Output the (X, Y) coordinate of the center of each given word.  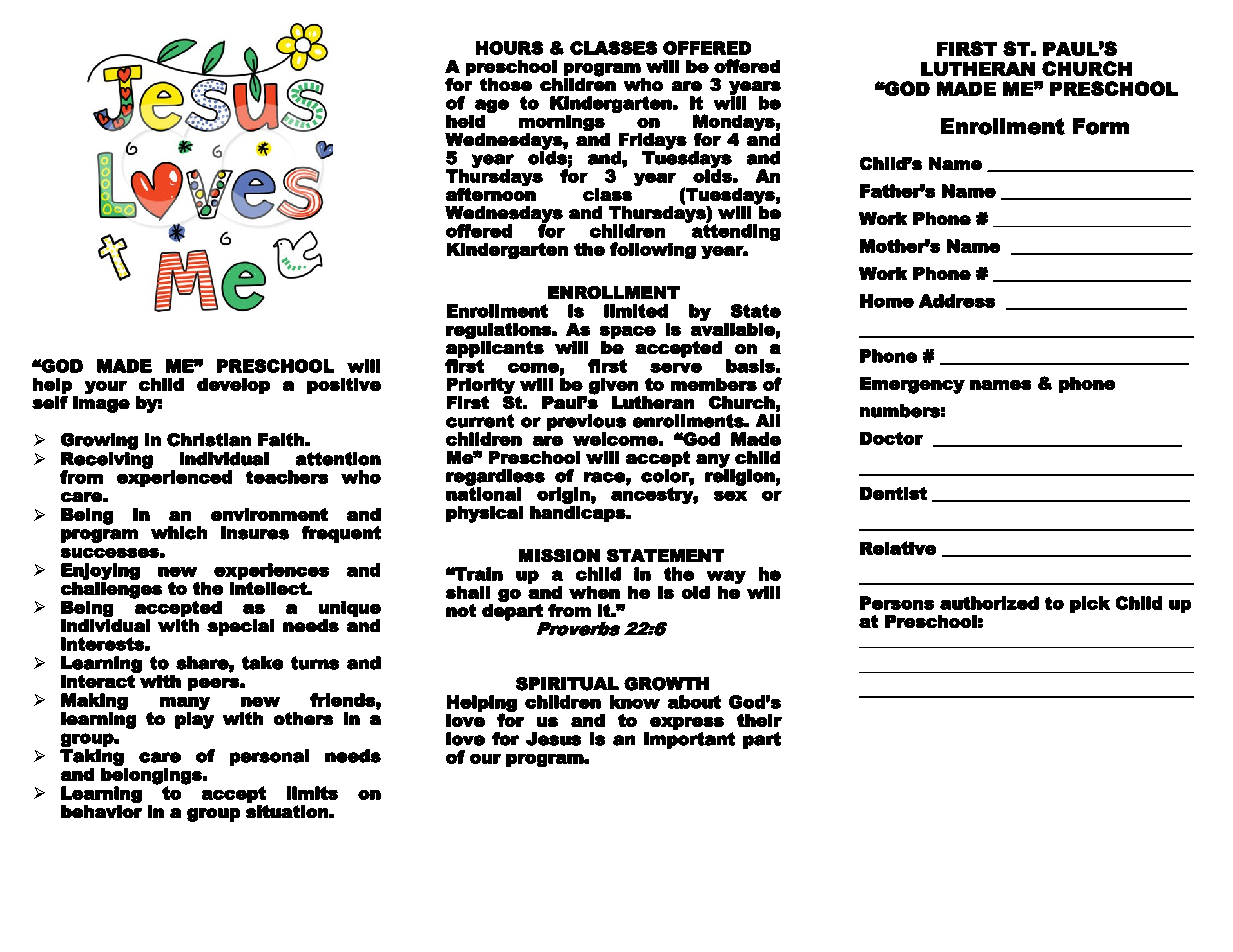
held (465, 121)
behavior (101, 811)
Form (1101, 126)
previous (586, 423)
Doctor (891, 438)
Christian (209, 440)
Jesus (553, 739)
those (506, 84)
